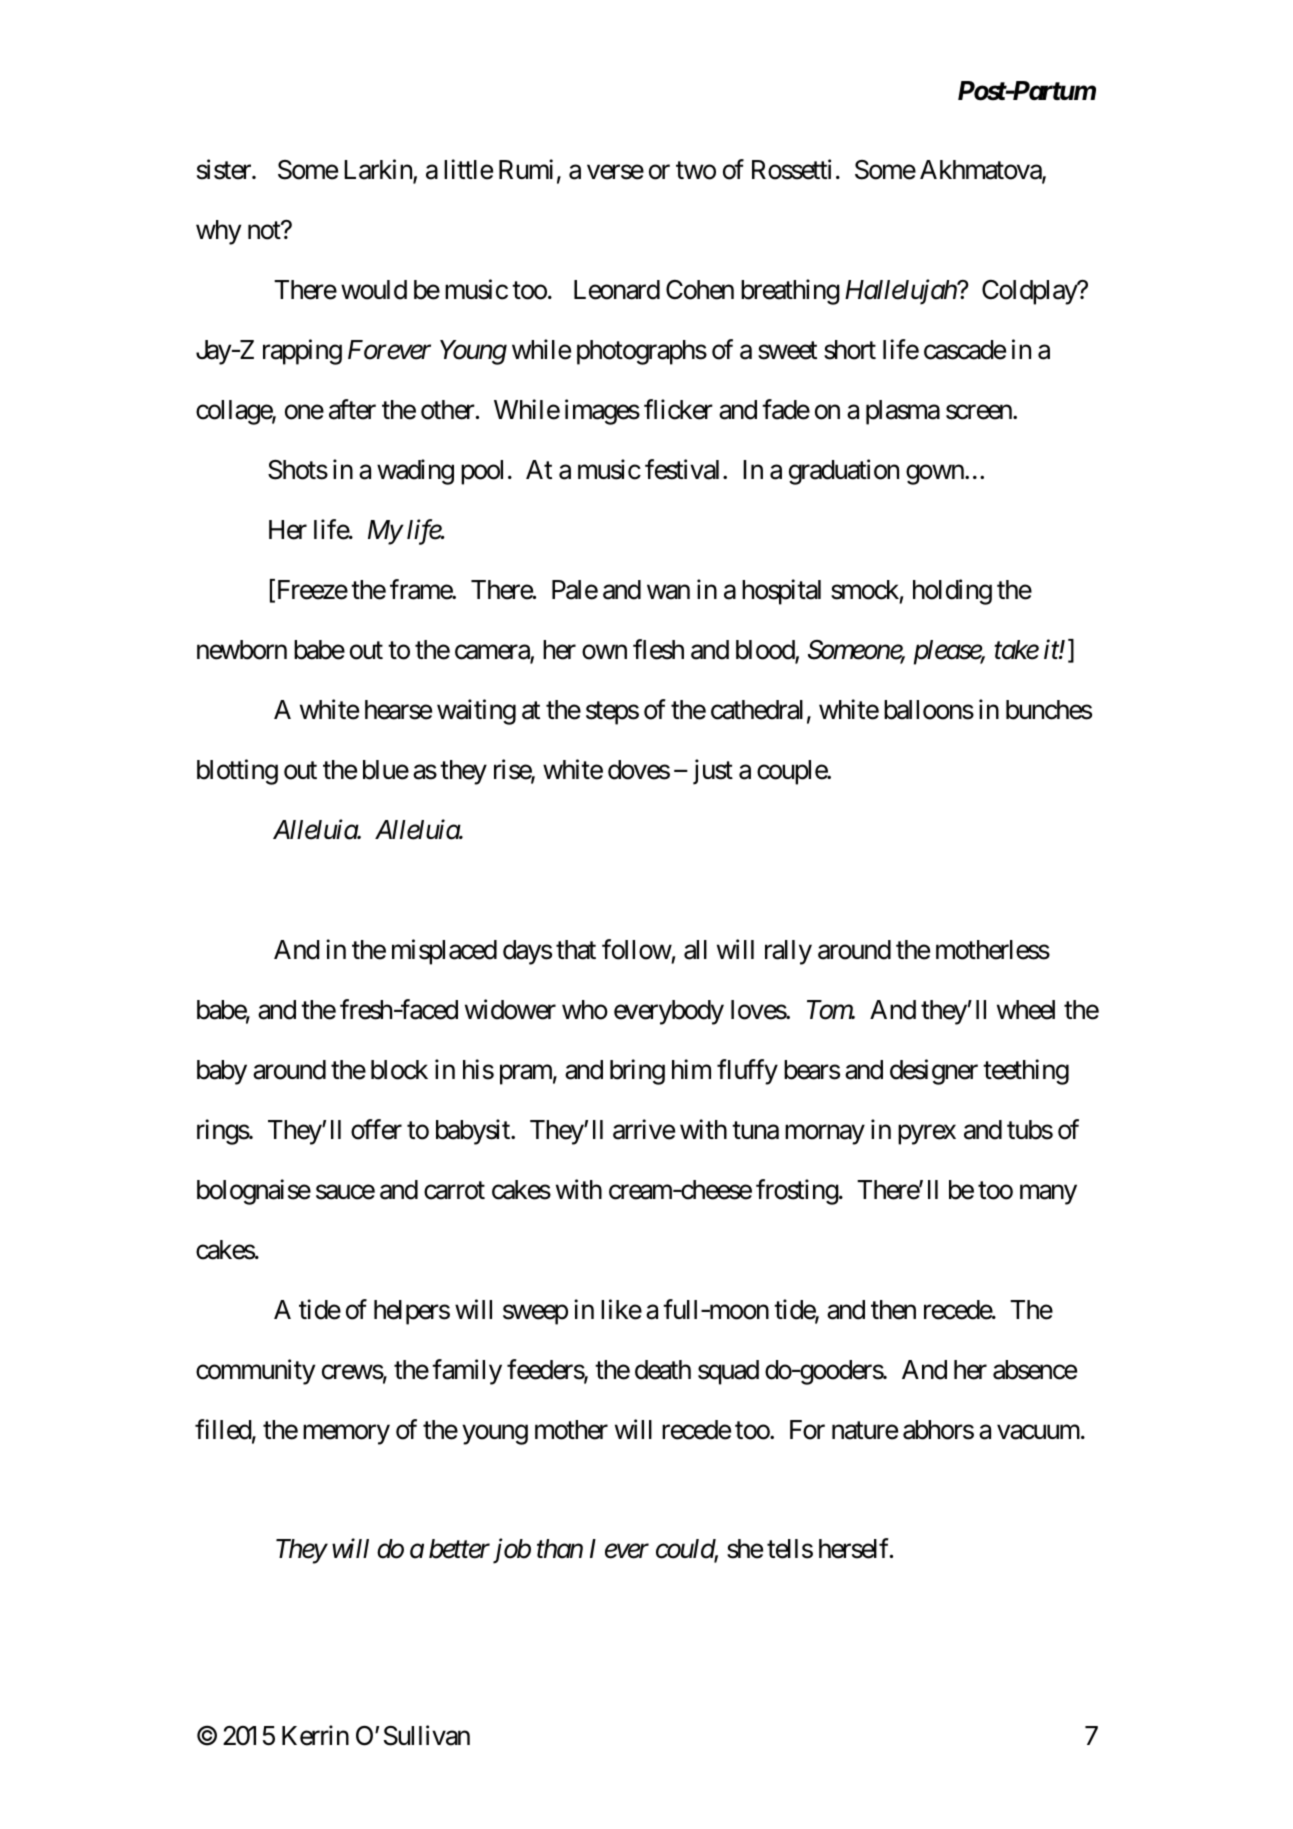  Describe the element at coordinates (1038, 1432) in the page. I see `vacuum` at that location.
